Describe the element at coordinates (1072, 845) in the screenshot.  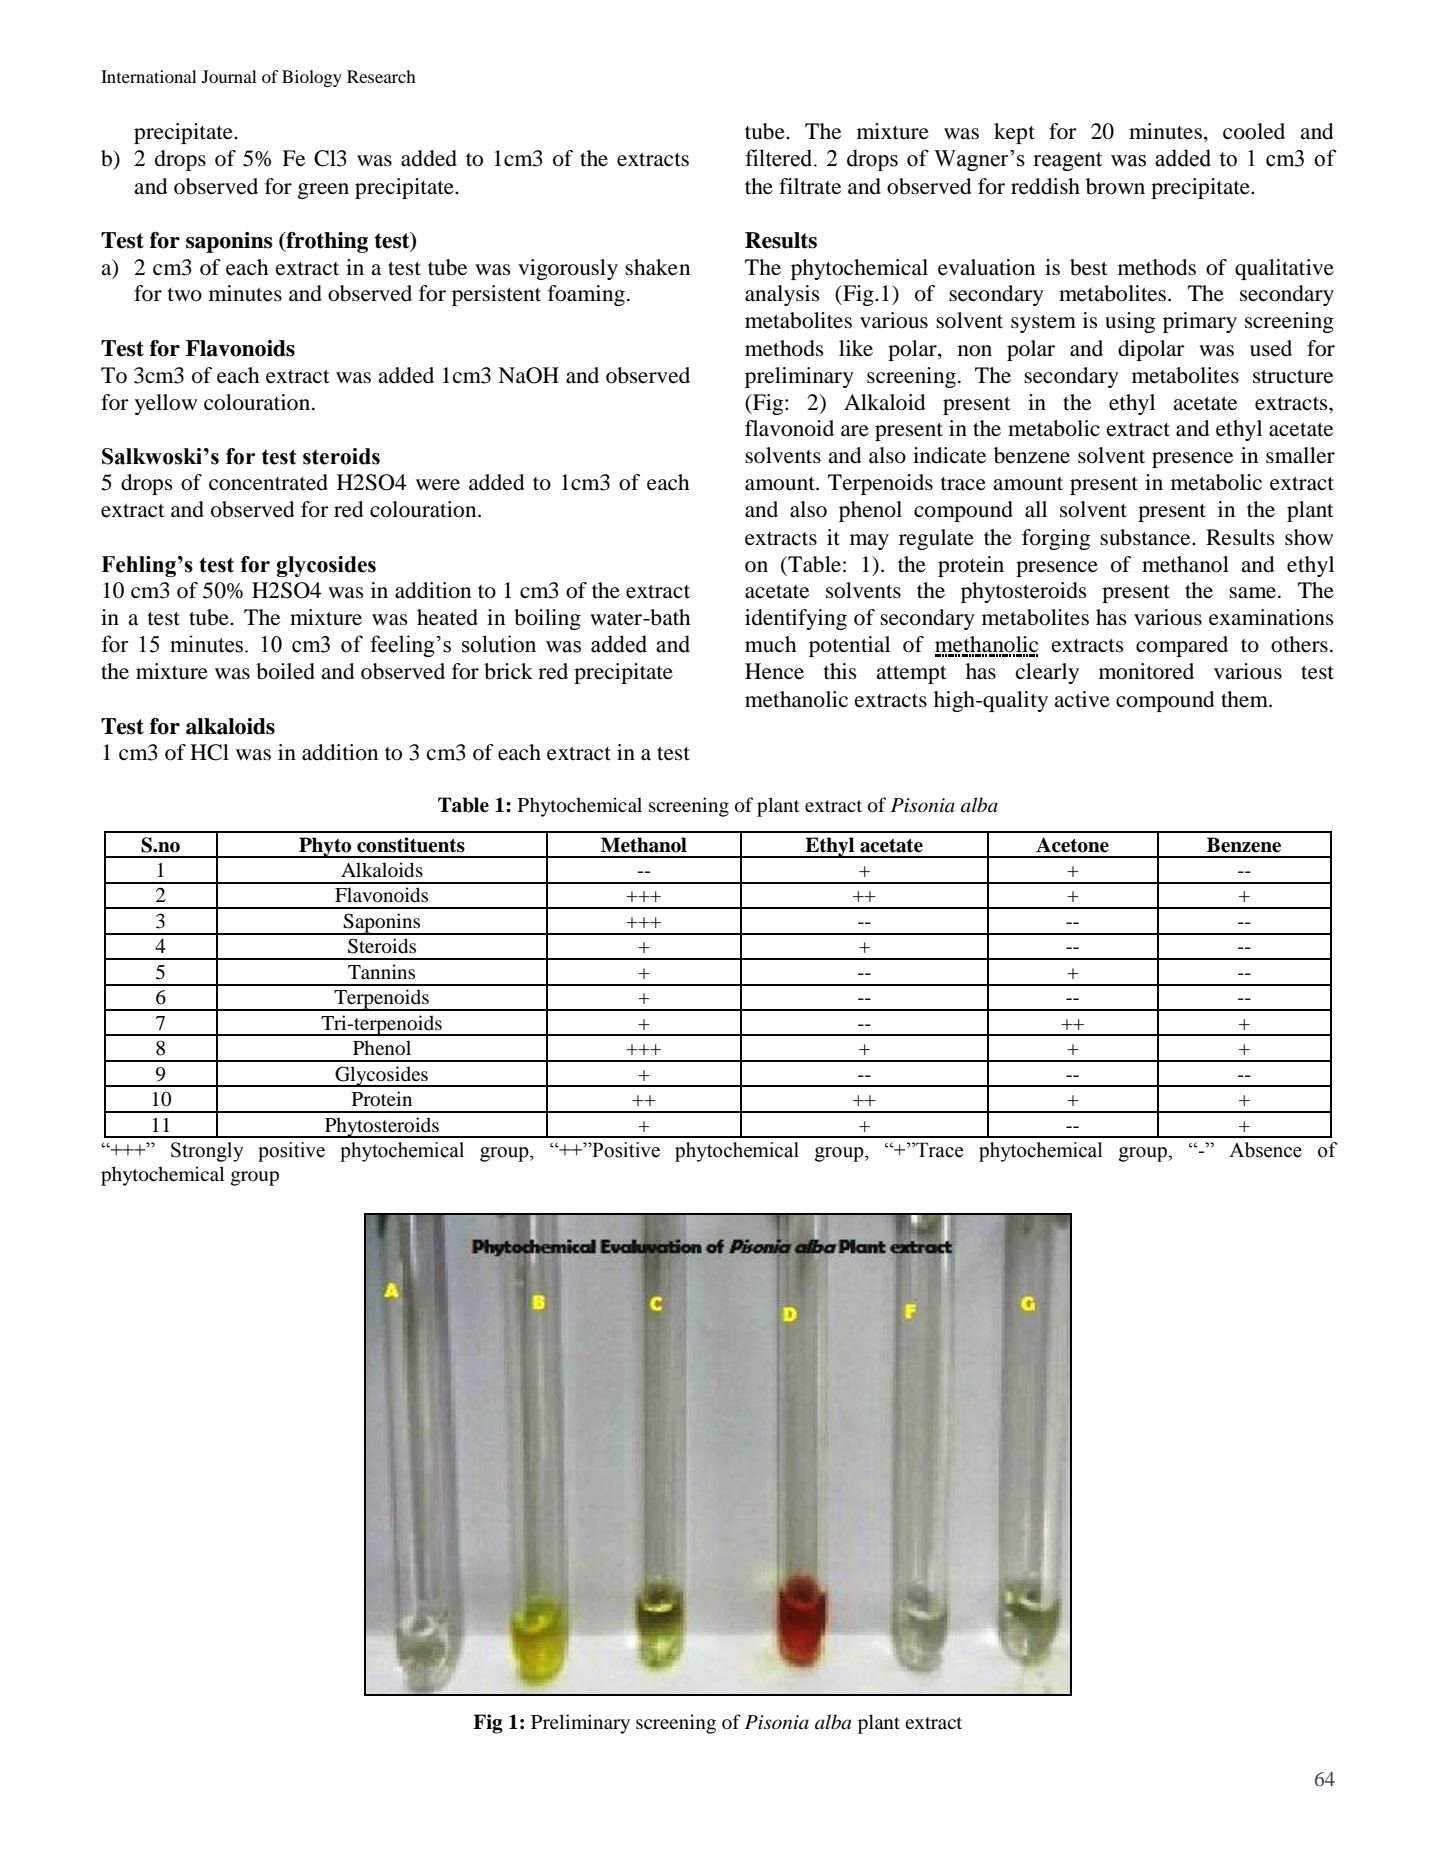
I see `Acetone` at that location.
